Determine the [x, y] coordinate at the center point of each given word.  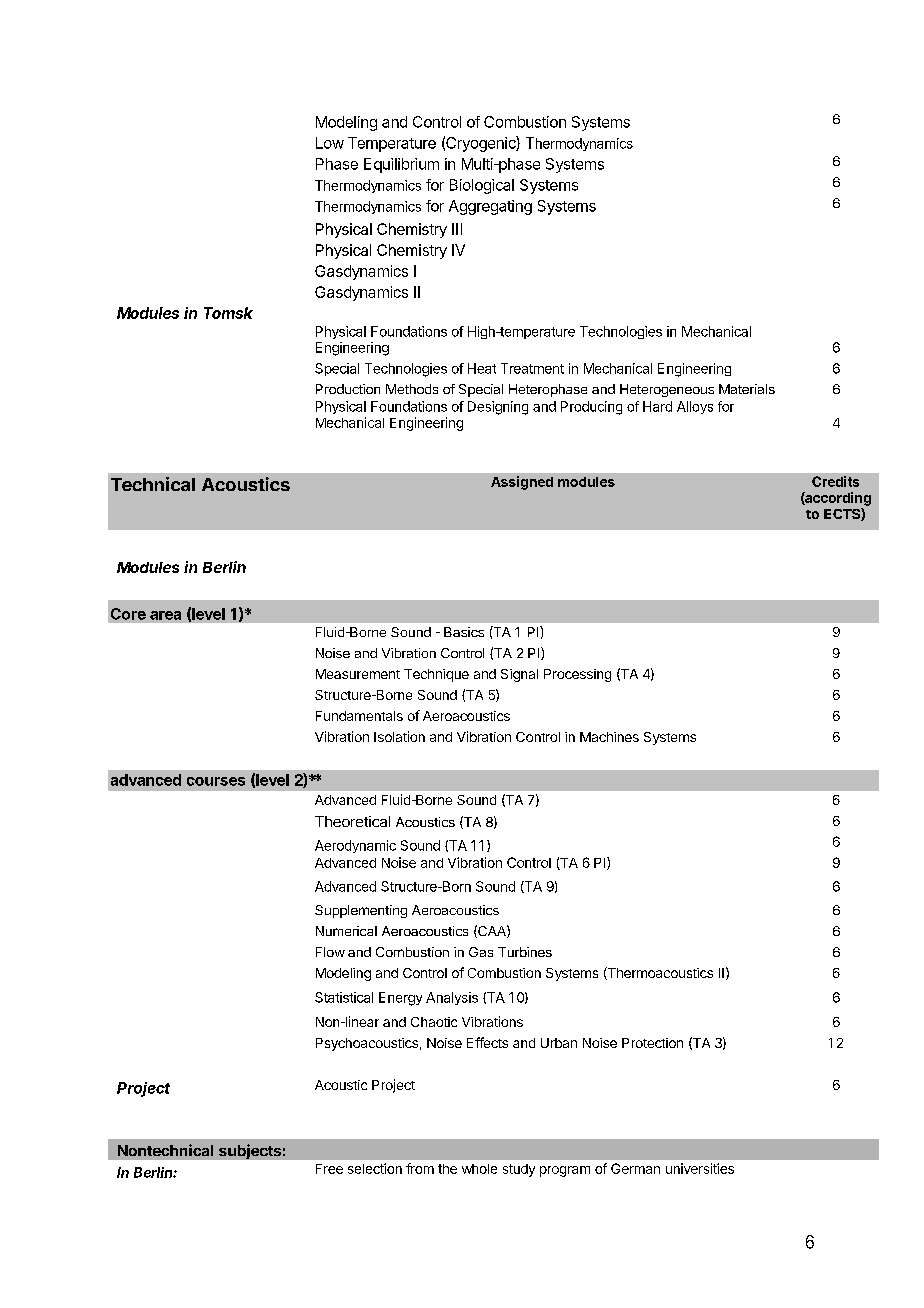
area [165, 615]
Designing [498, 408]
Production [348, 389]
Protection [652, 1043]
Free [329, 1169]
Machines [609, 737]
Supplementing [361, 911]
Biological [482, 186]
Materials [747, 389]
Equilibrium [401, 165]
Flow [330, 952]
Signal [519, 675]
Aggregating [490, 207]
